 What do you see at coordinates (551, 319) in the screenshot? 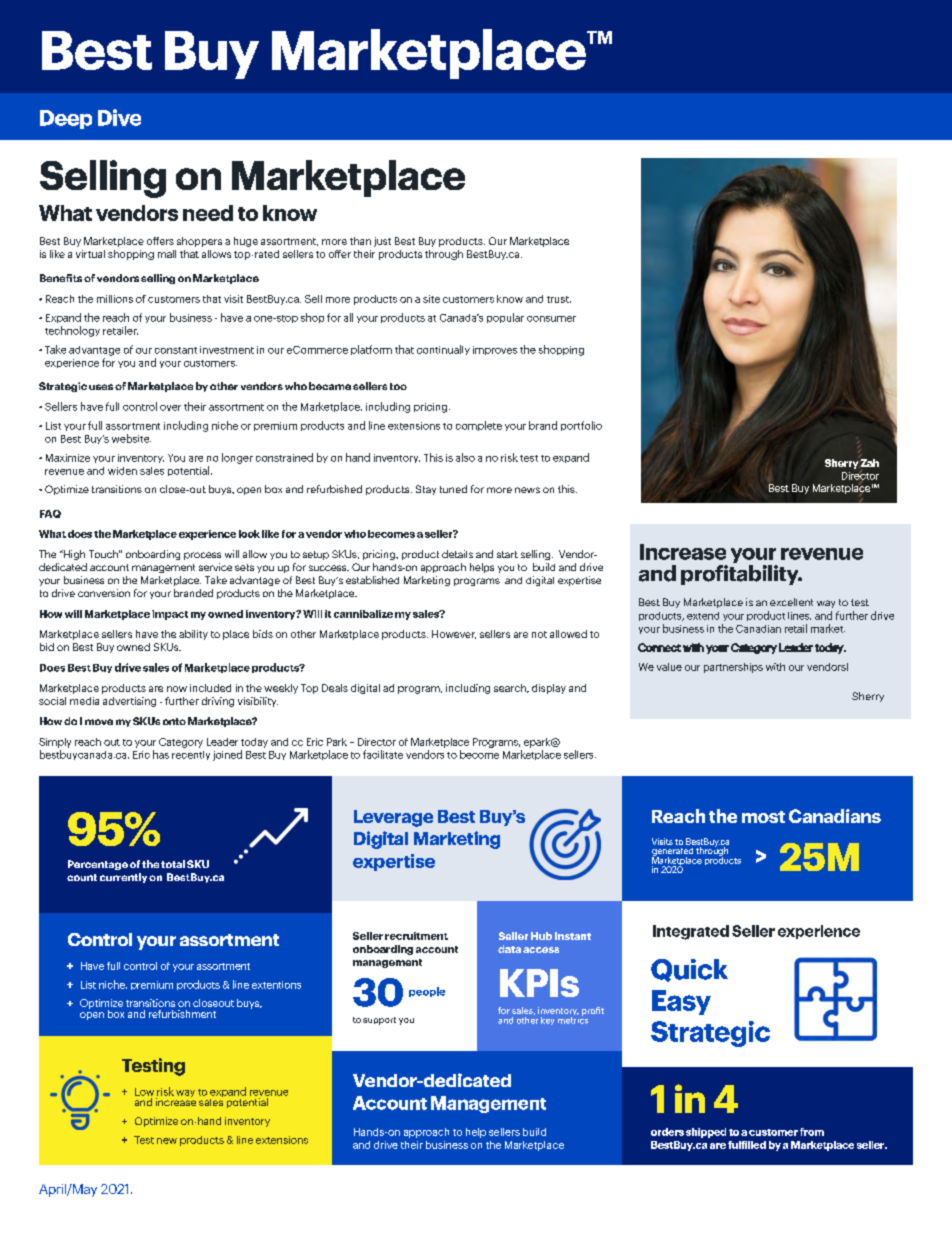
I see `consumer` at bounding box center [551, 319].
